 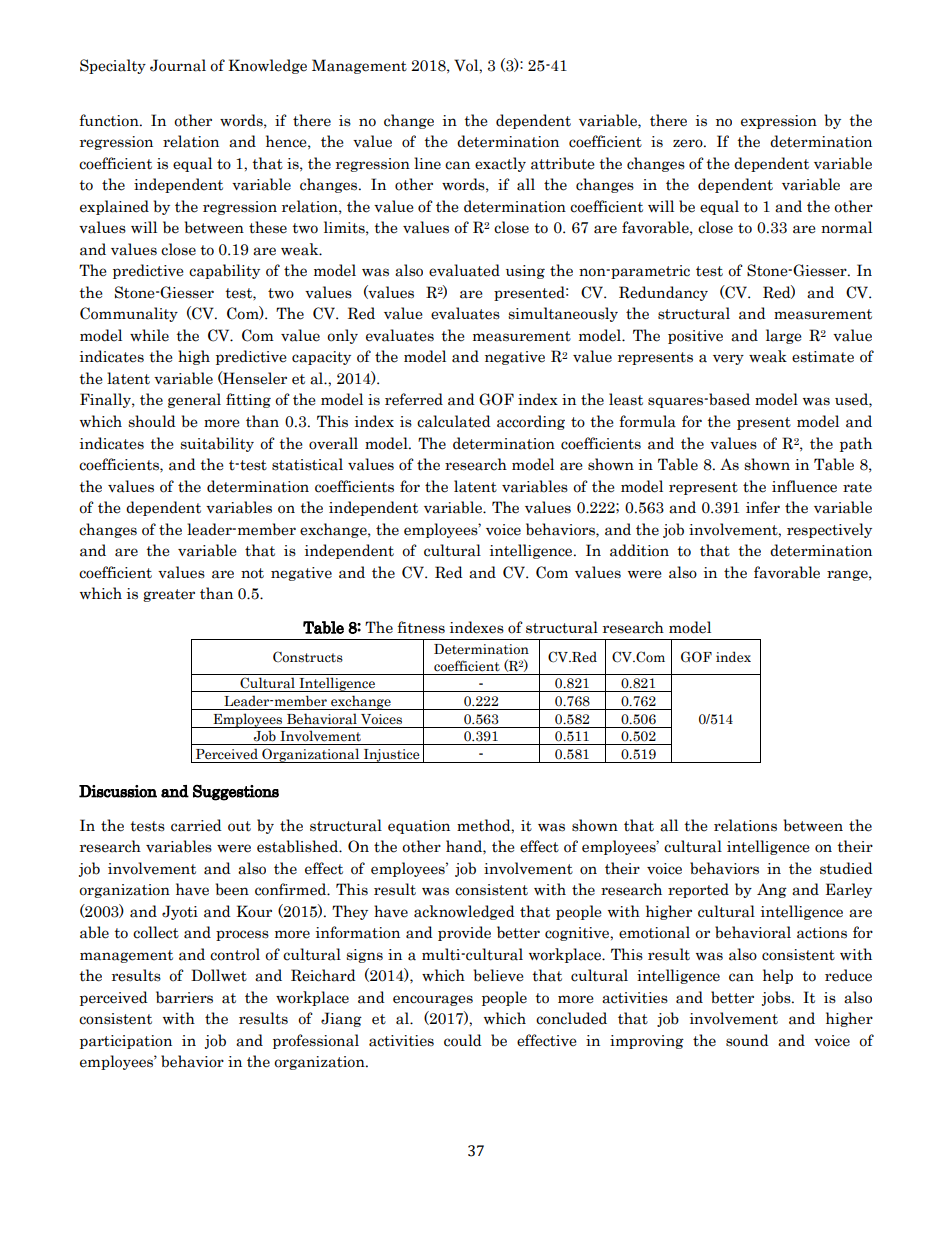 I want to click on not, so click(x=252, y=573).
